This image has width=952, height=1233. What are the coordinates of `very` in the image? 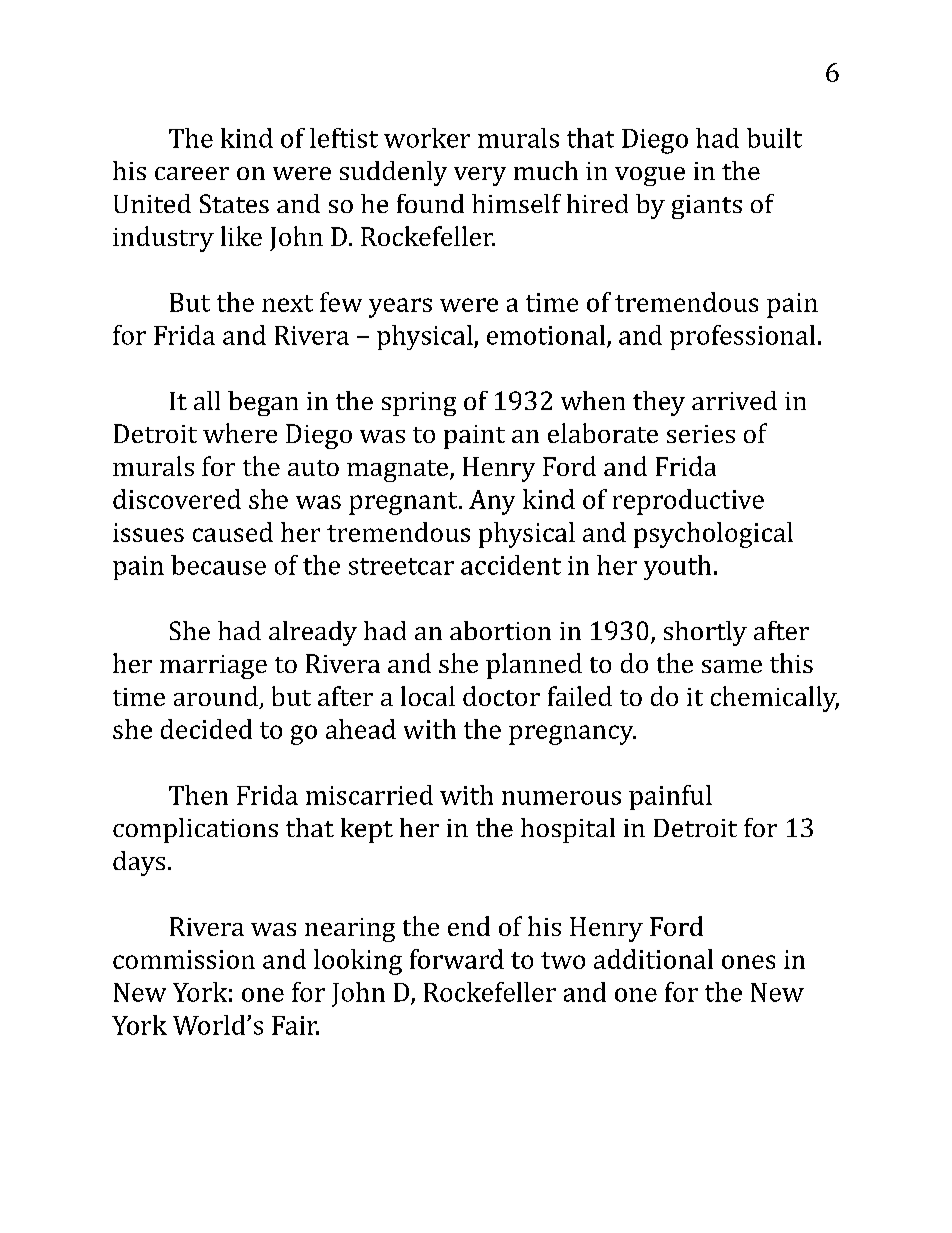 It's located at (480, 176).
